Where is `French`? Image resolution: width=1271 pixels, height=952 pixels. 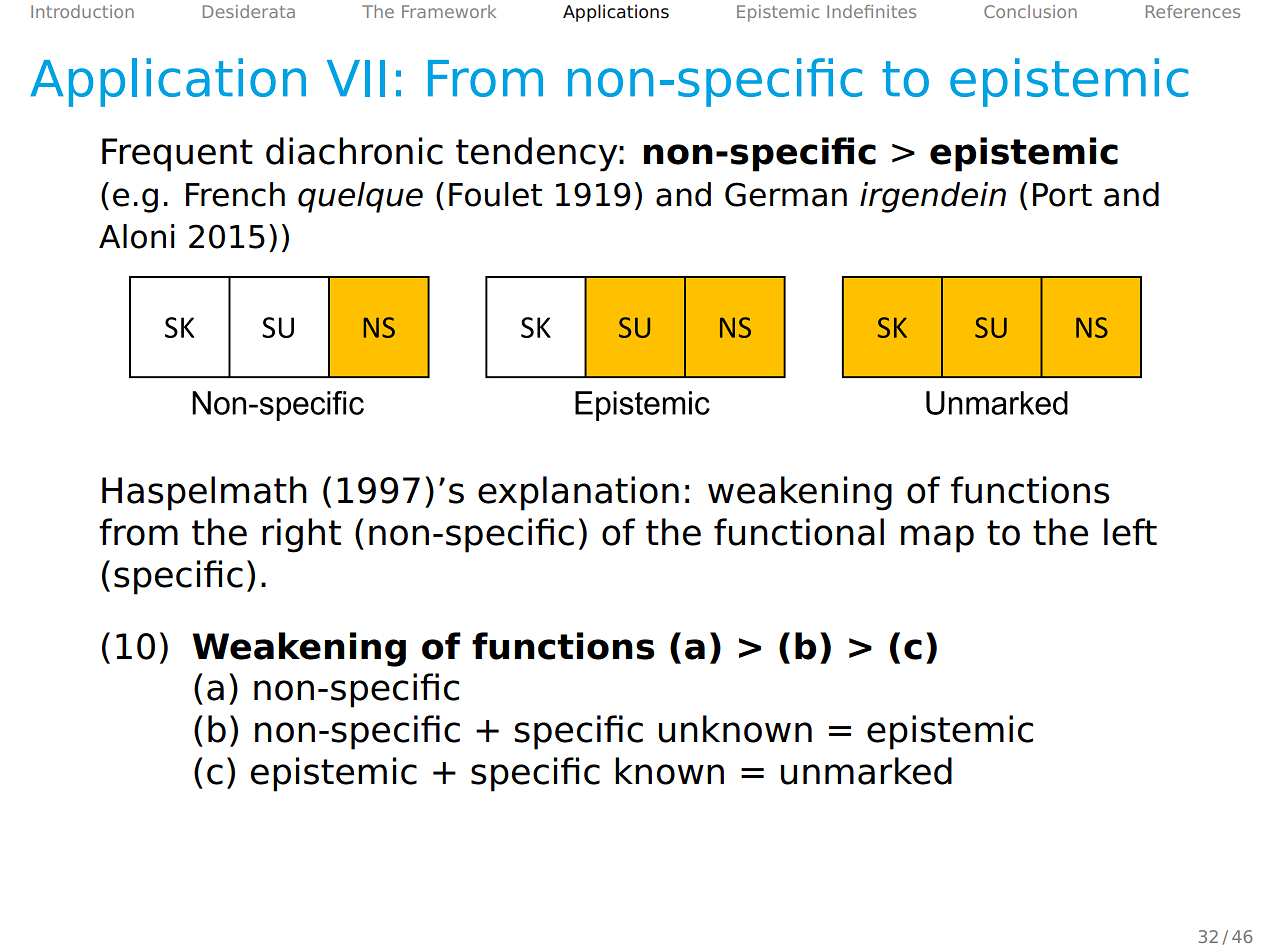
French is located at coordinates (235, 194).
